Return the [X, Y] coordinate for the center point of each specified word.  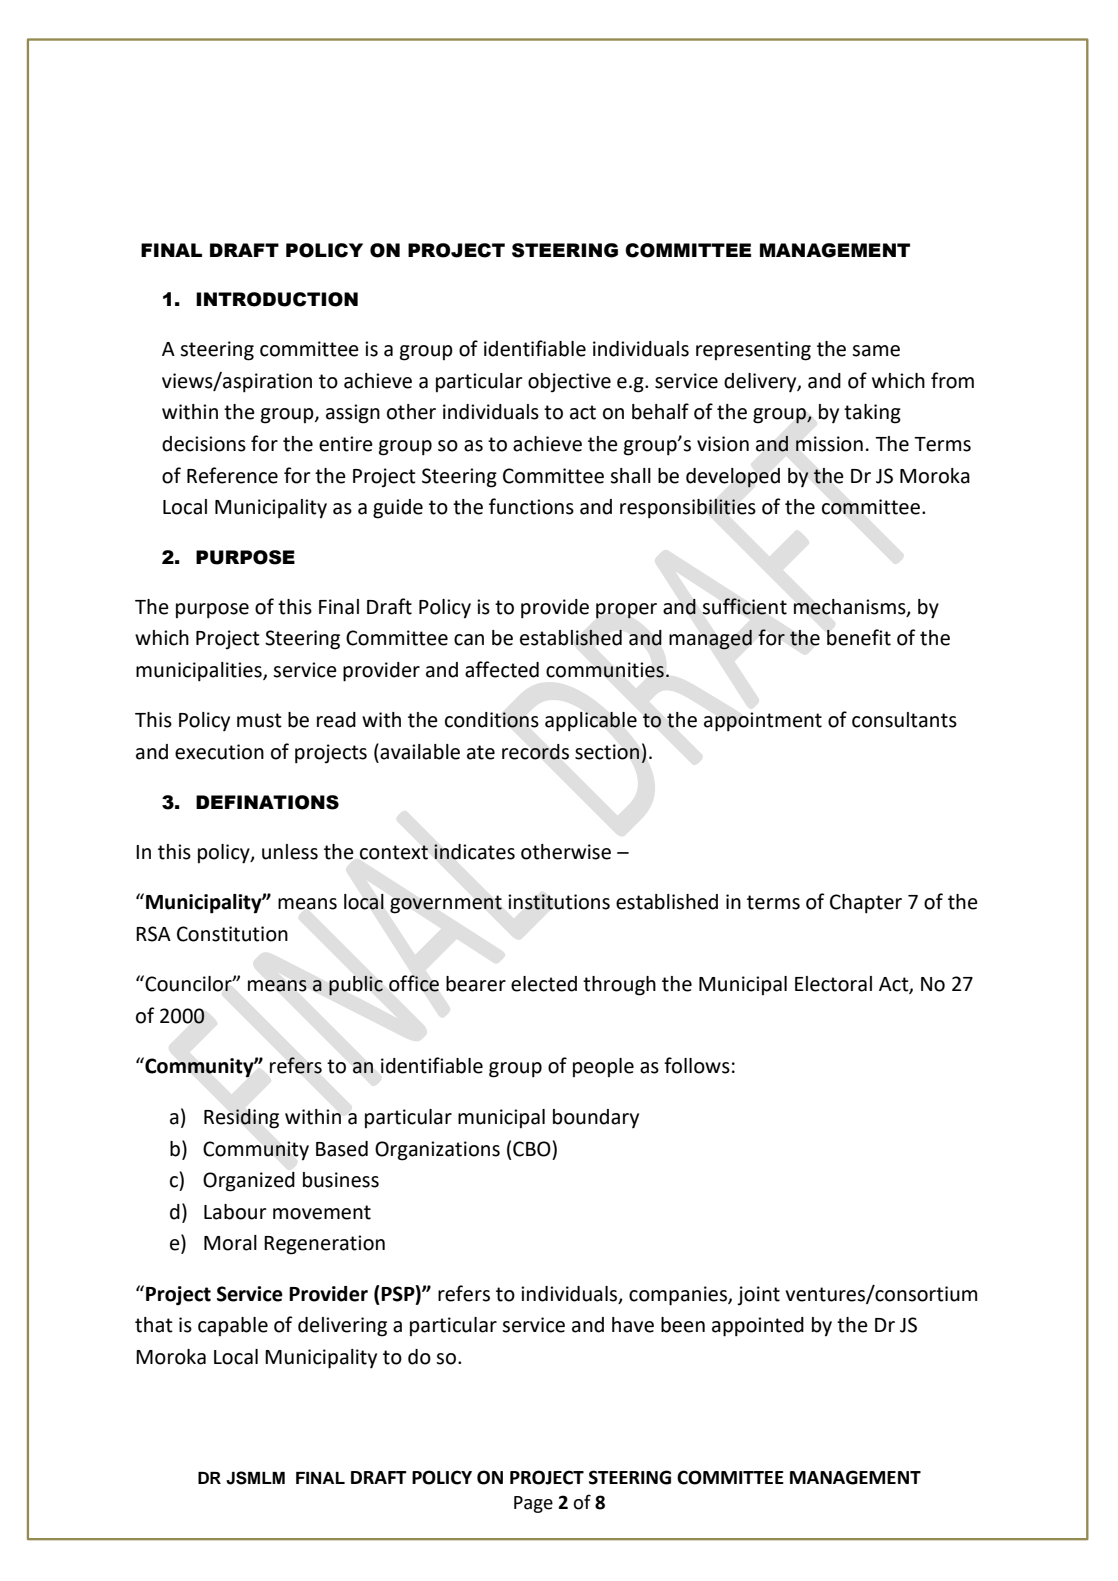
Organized [249, 1182]
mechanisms [851, 607]
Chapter [866, 904]
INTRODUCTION [277, 299]
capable [233, 1326]
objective [569, 383]
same [876, 351]
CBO [532, 1149]
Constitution [232, 934]
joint [758, 1296]
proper [626, 611]
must [259, 720]
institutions [559, 902]
